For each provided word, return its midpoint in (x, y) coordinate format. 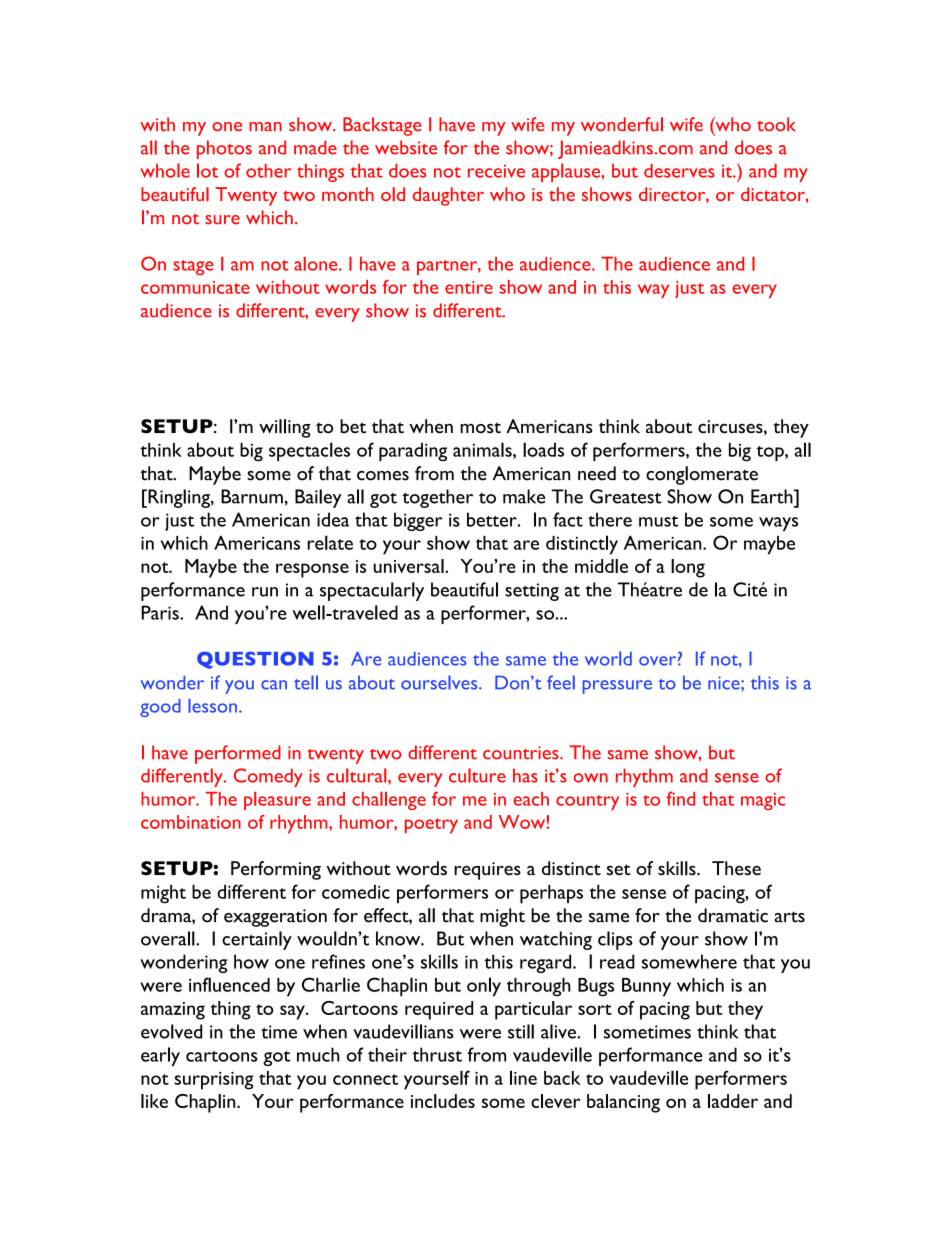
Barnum (252, 496)
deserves (679, 170)
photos (224, 149)
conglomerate (702, 475)
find (680, 798)
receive (496, 171)
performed (238, 754)
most (480, 428)
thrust (437, 1054)
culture (477, 775)
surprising (214, 1081)
